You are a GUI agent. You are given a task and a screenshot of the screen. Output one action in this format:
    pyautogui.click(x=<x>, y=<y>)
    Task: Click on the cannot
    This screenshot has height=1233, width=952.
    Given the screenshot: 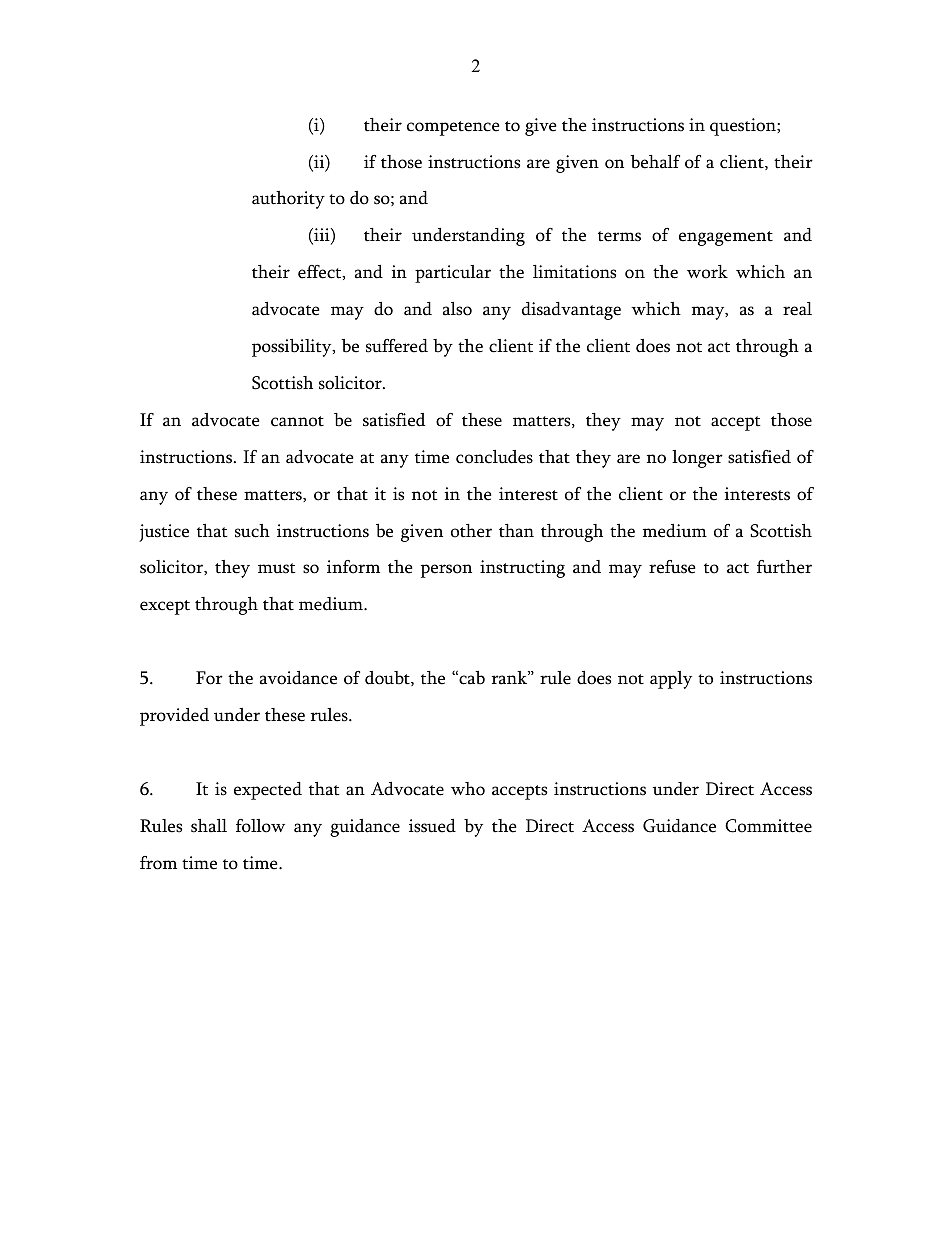 What is the action you would take?
    pyautogui.click(x=297, y=421)
